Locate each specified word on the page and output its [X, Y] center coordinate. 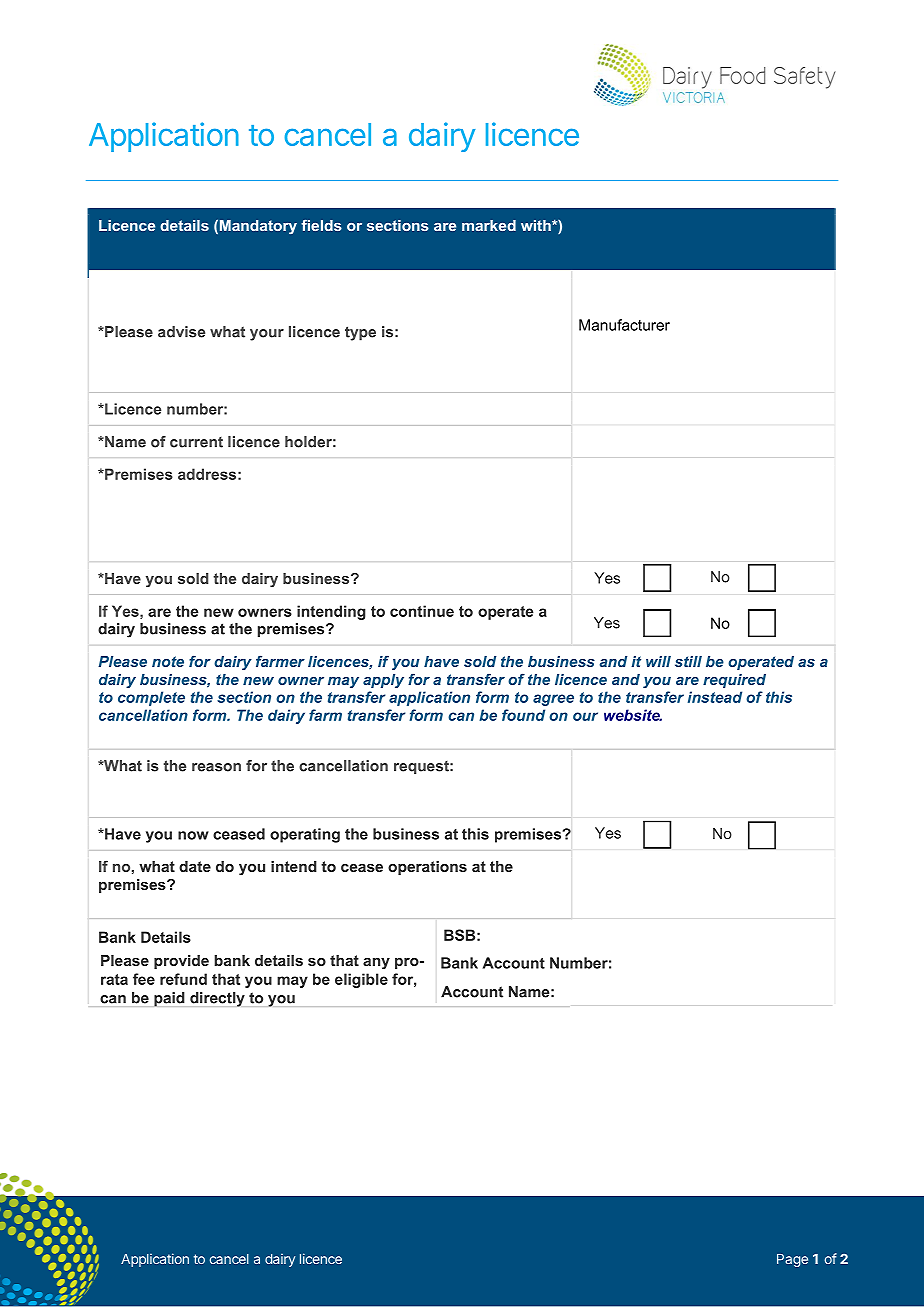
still [688, 661]
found [523, 715]
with [537, 225]
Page [792, 1260]
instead [715, 697]
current [196, 442]
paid [169, 999]
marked [489, 225]
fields [321, 225]
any [376, 964]
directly [217, 999]
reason [216, 767]
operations [427, 868]
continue [422, 611]
